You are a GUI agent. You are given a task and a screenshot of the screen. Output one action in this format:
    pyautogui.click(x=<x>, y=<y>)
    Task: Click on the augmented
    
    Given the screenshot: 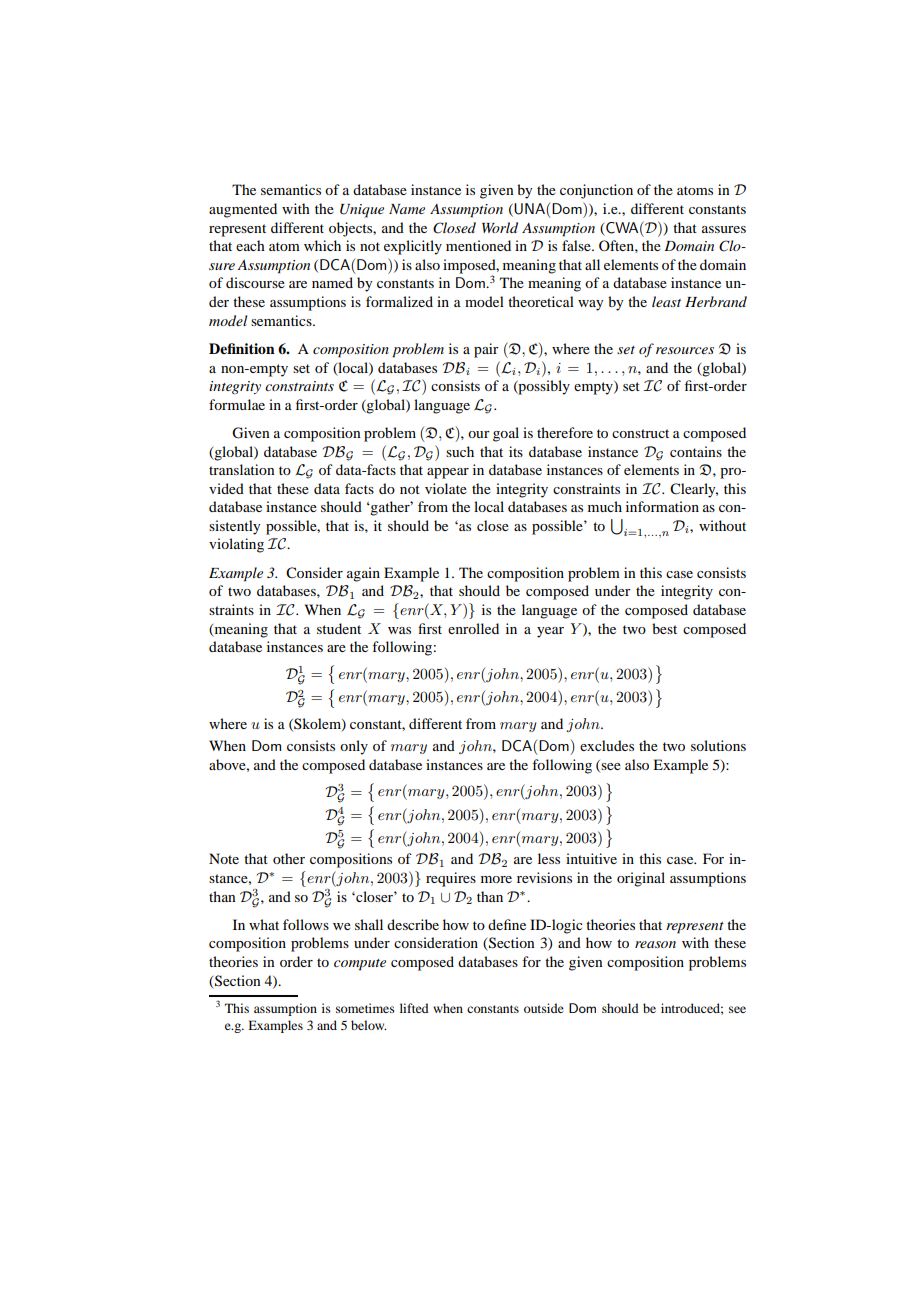 What is the action you would take?
    pyautogui.click(x=243, y=210)
